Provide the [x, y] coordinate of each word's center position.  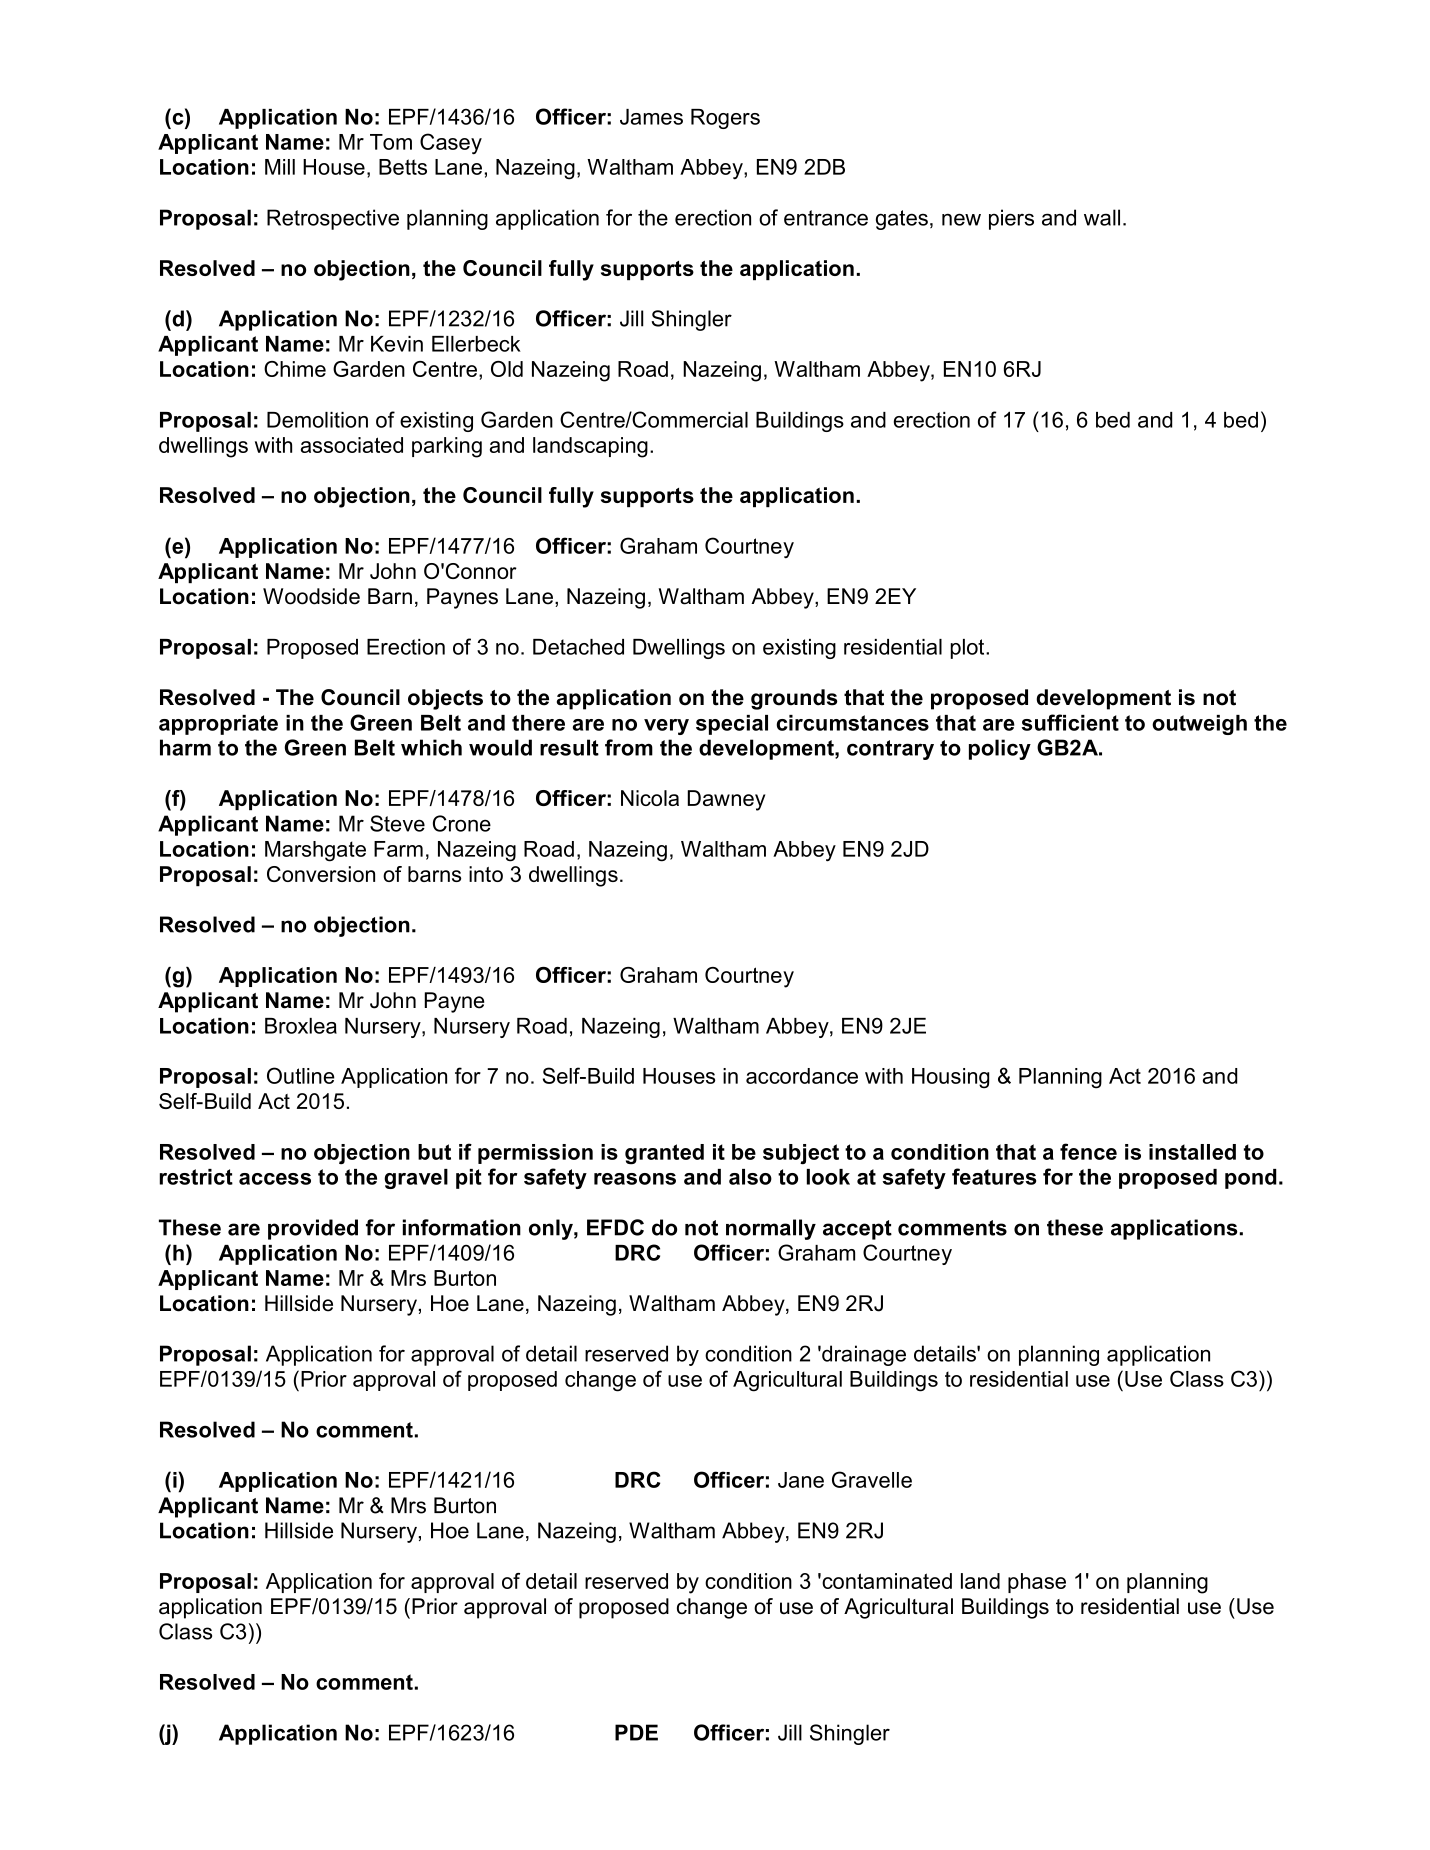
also [750, 1177]
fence [1088, 1151]
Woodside [311, 596]
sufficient [1070, 722]
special [732, 725]
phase [1037, 1583]
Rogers [725, 119]
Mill [280, 167]
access [275, 1179]
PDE [636, 1732]
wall [1102, 217]
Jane [801, 1480]
